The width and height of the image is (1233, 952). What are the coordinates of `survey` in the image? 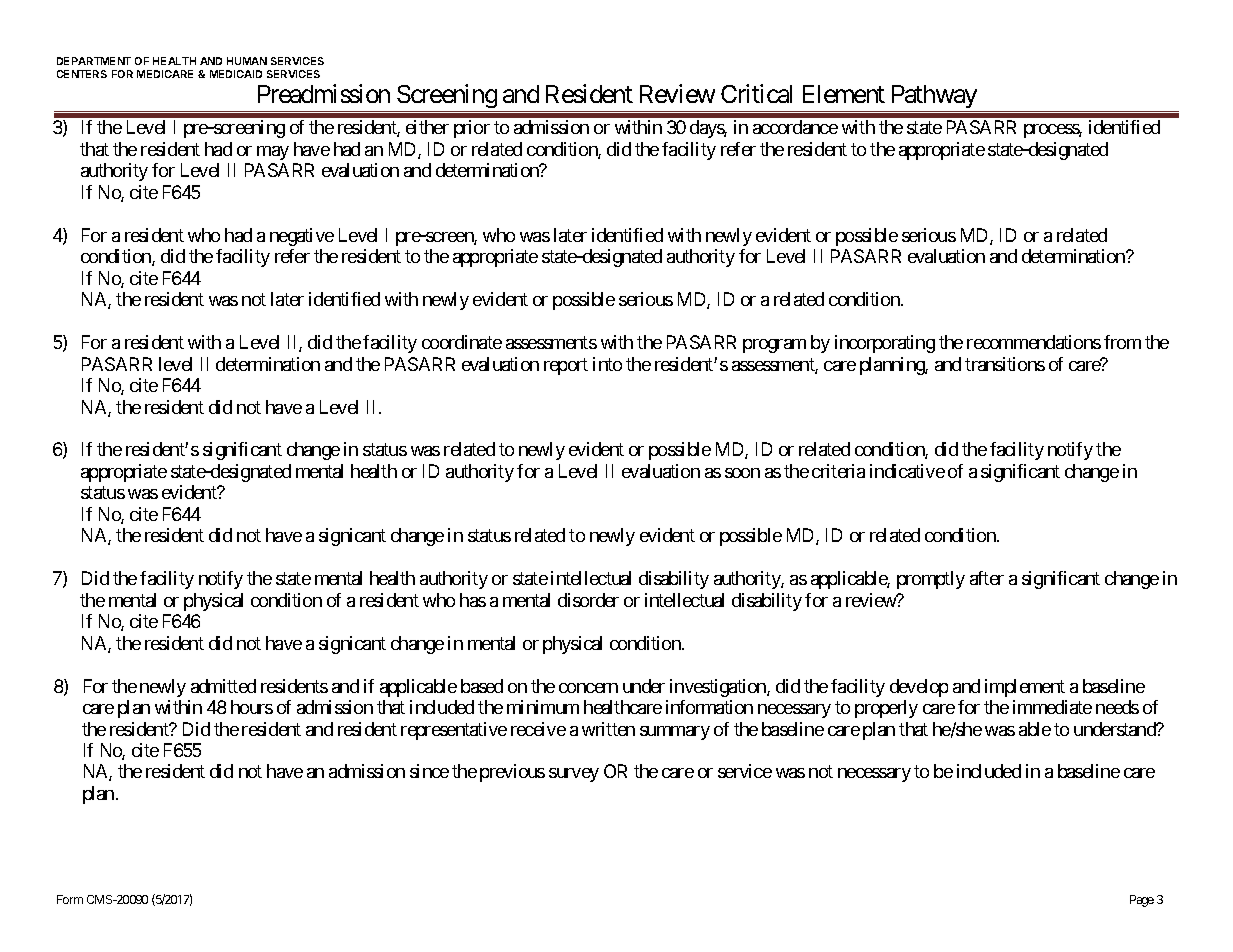 It's located at (574, 775).
